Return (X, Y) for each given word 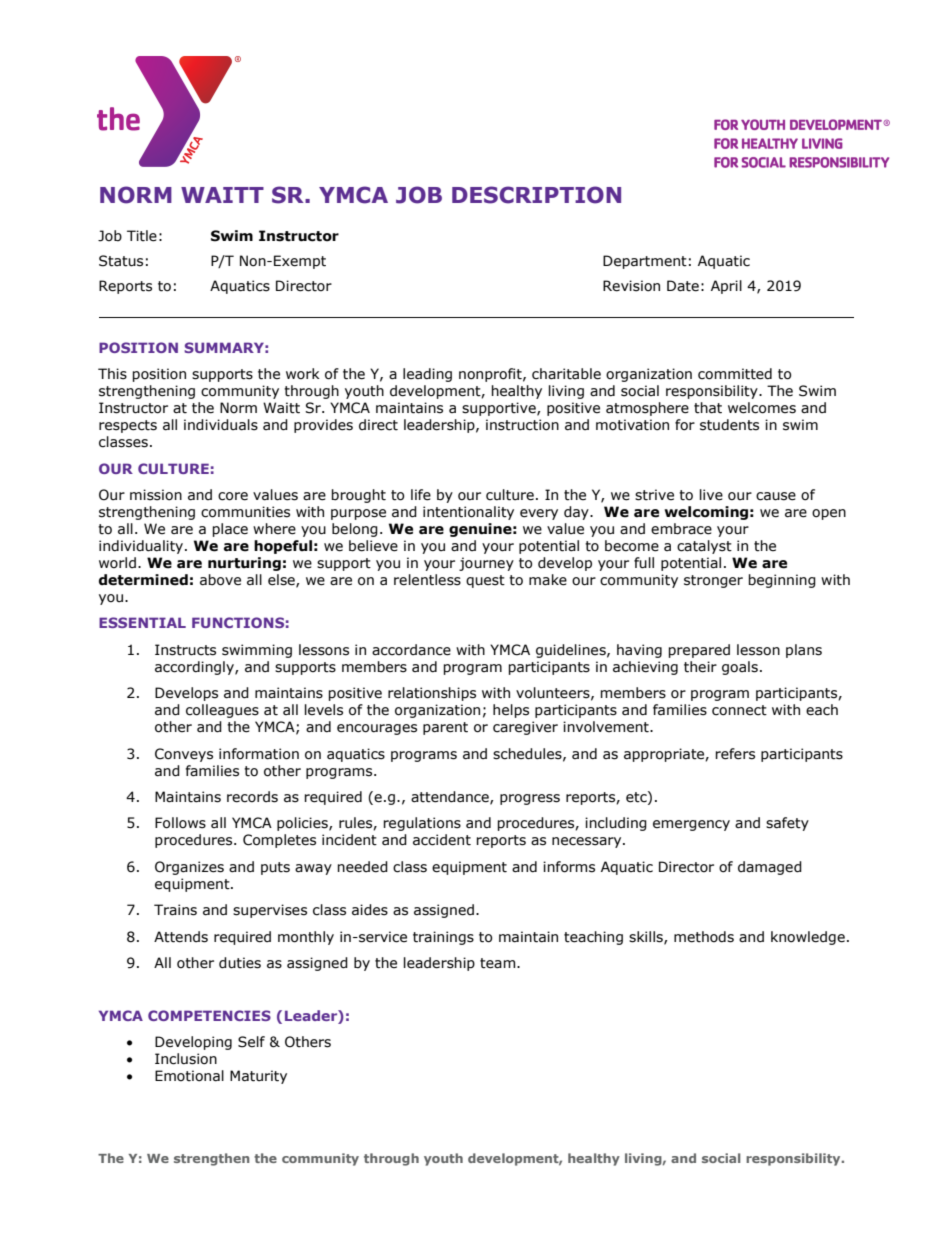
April (726, 287)
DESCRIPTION (536, 195)
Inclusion (186, 1059)
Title (142, 236)
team (499, 963)
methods (704, 937)
